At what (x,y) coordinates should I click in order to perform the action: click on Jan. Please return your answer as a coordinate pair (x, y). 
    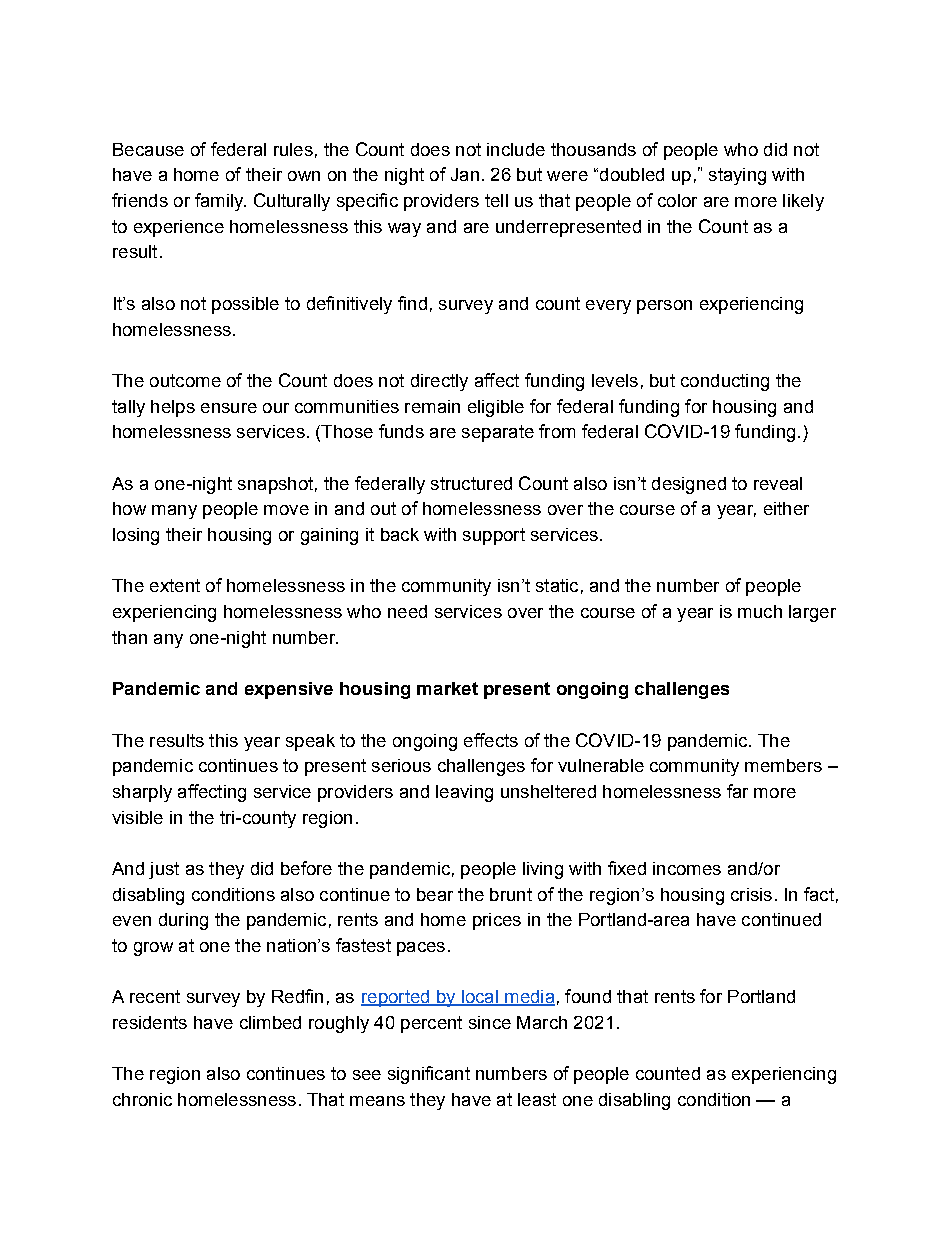
    Looking at the image, I should click on (465, 174).
